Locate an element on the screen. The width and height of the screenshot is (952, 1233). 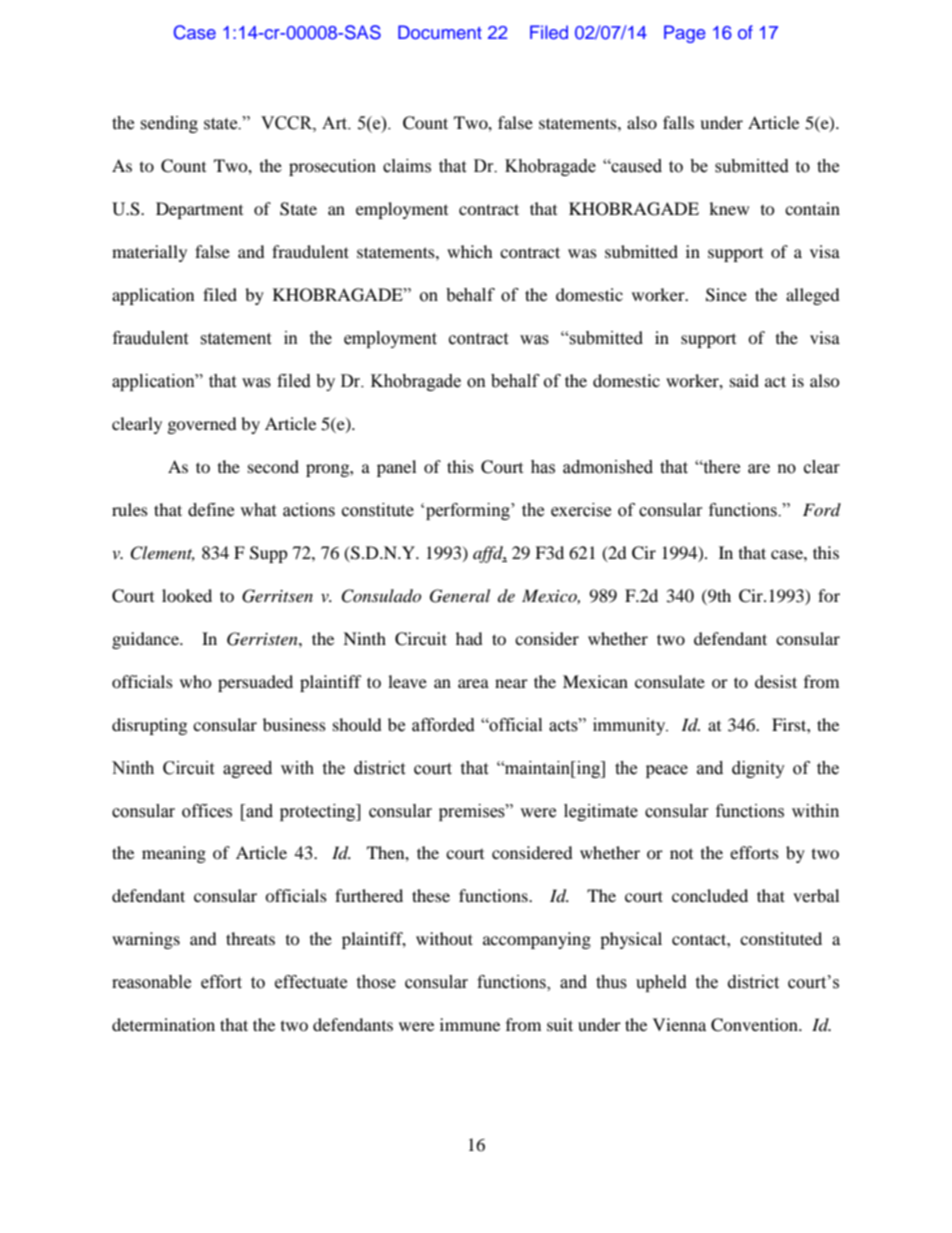
materially is located at coordinates (149, 253).
